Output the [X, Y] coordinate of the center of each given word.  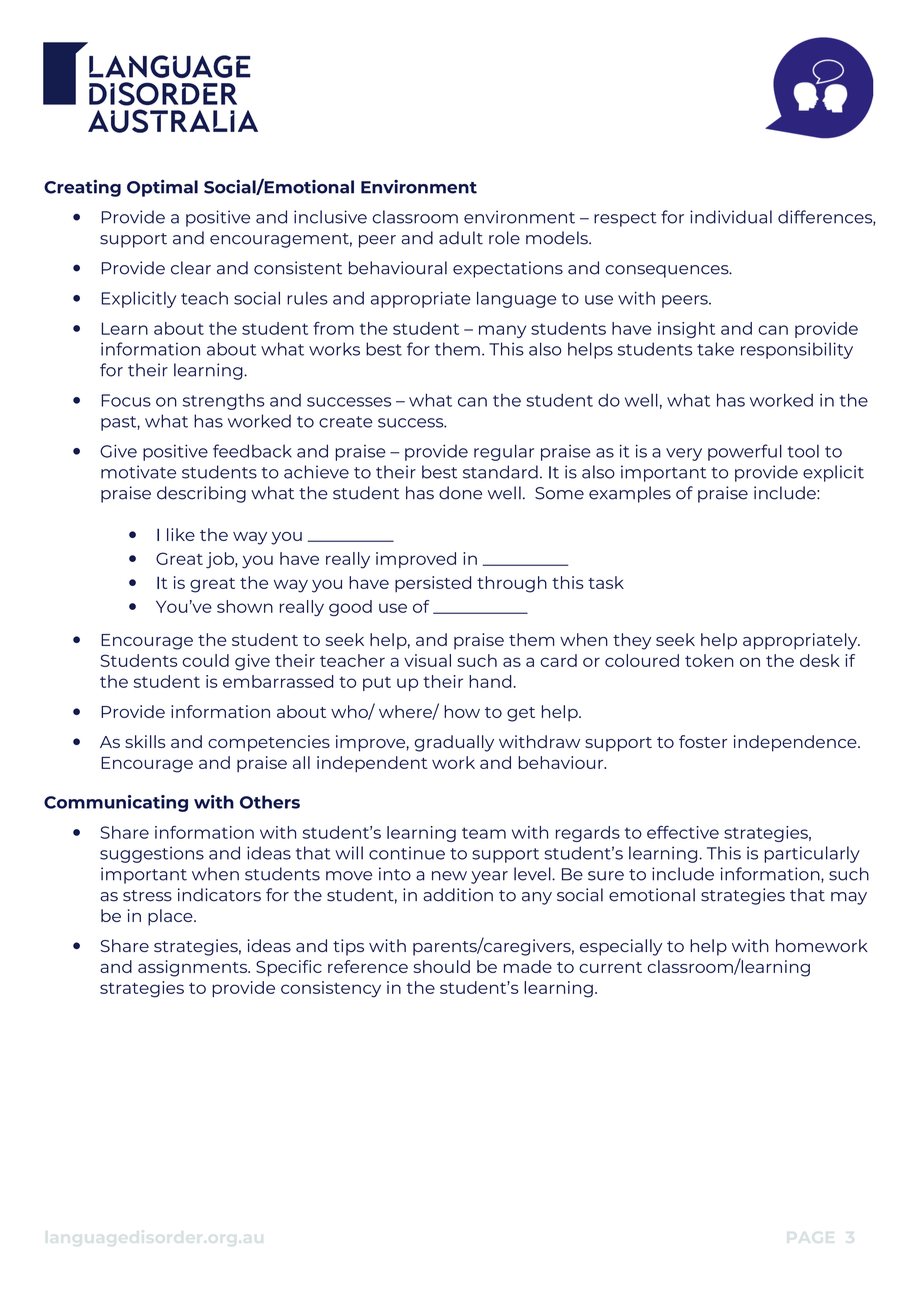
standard [500, 472]
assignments [194, 968]
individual [731, 217]
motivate [138, 472]
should [441, 966]
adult [461, 238]
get [521, 714]
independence [796, 743]
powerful [745, 452]
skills [145, 741]
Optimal [162, 188]
